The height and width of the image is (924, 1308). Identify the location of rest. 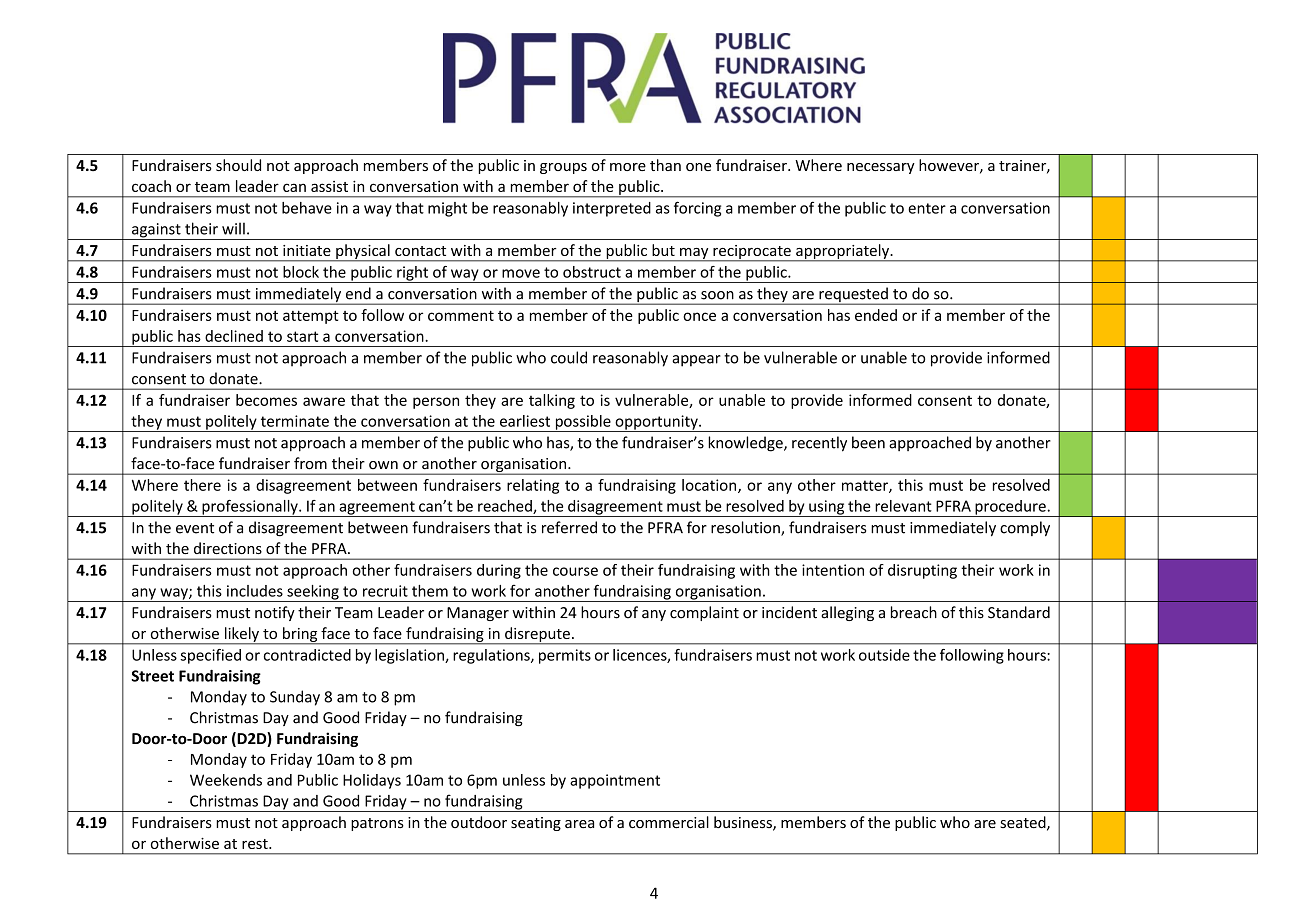
(256, 844).
